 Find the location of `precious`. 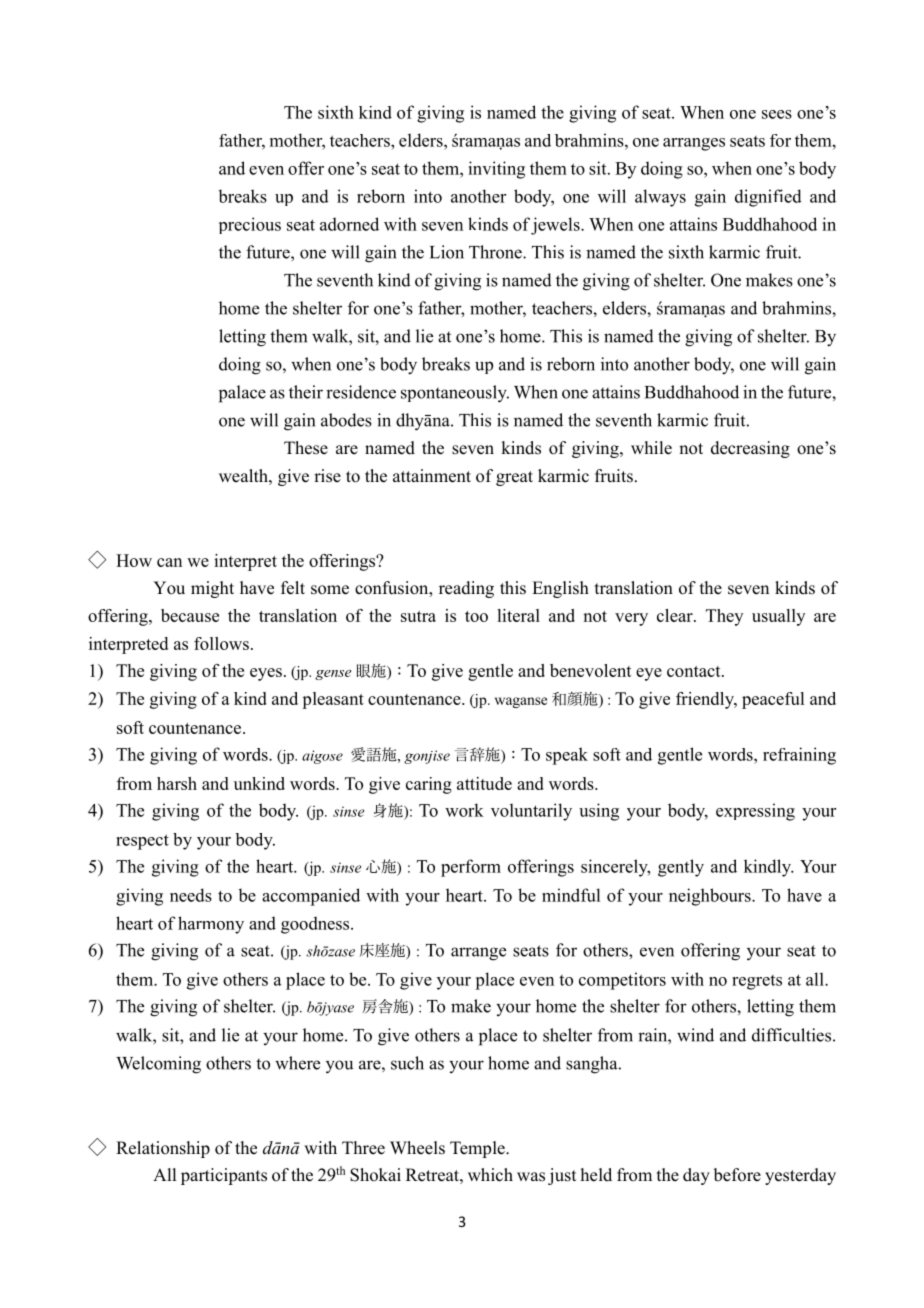

precious is located at coordinates (250, 225).
